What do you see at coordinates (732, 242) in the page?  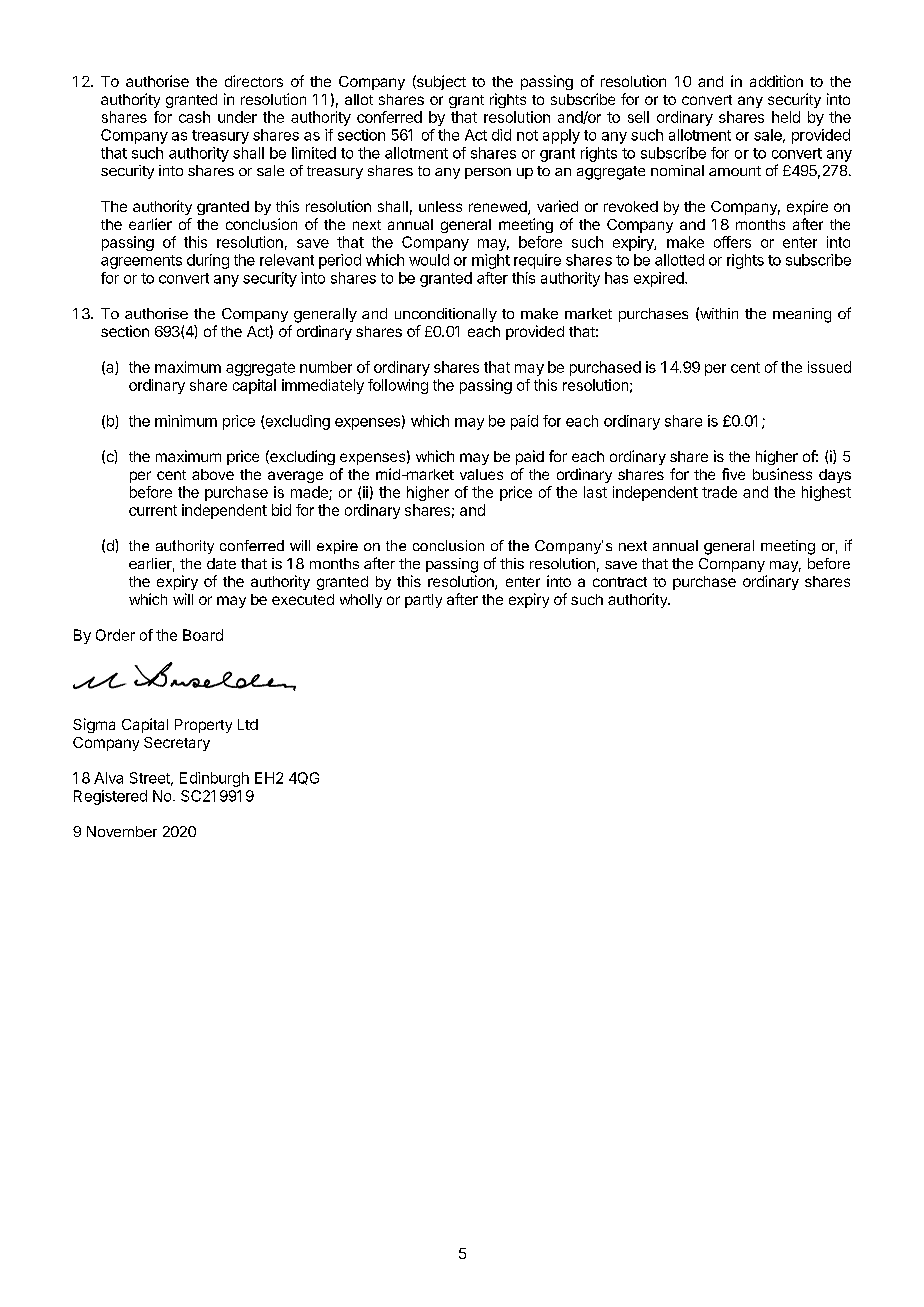 I see `offers` at bounding box center [732, 242].
